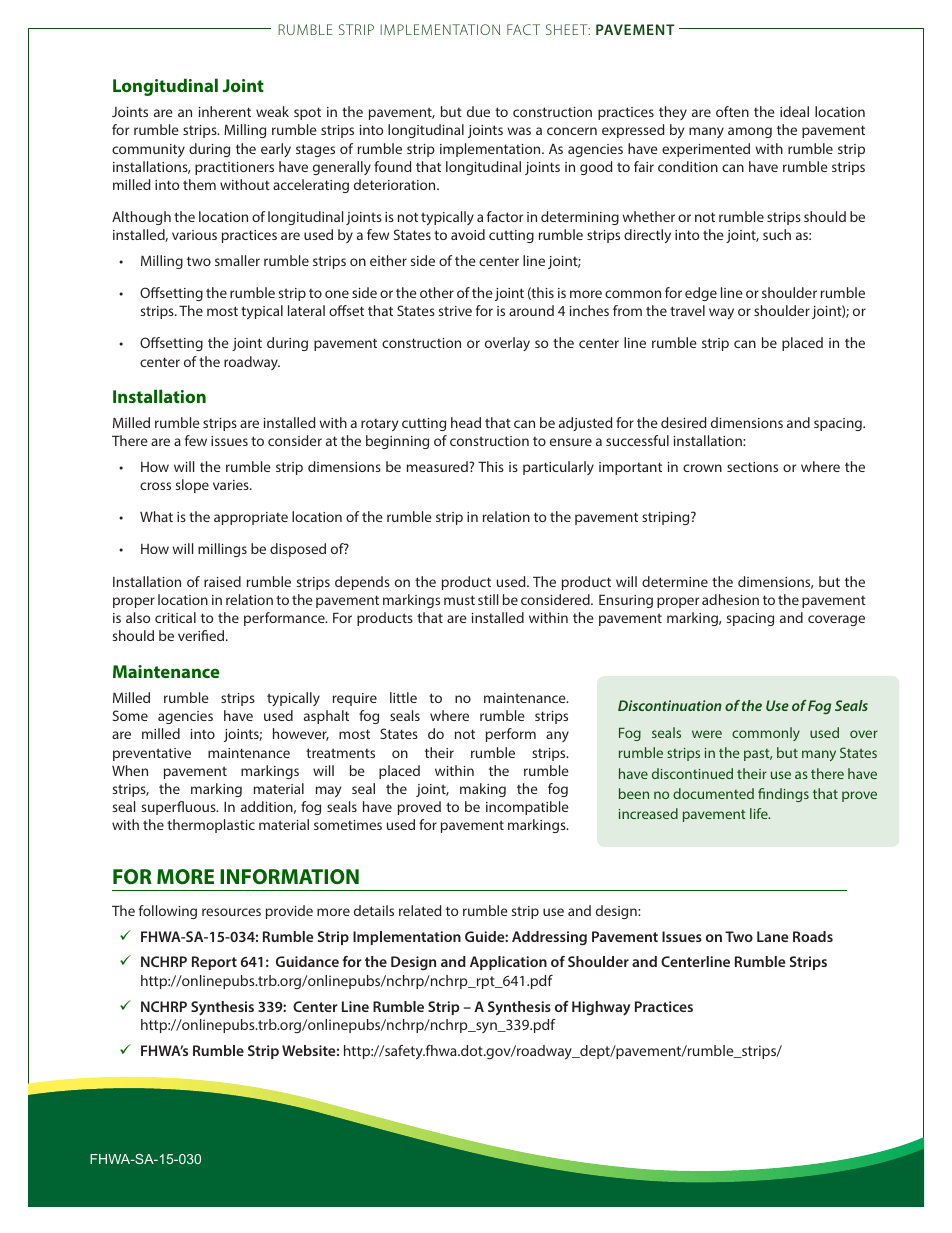 Image resolution: width=952 pixels, height=1233 pixels. Describe the element at coordinates (752, 467) in the screenshot. I see `sections` at that location.
